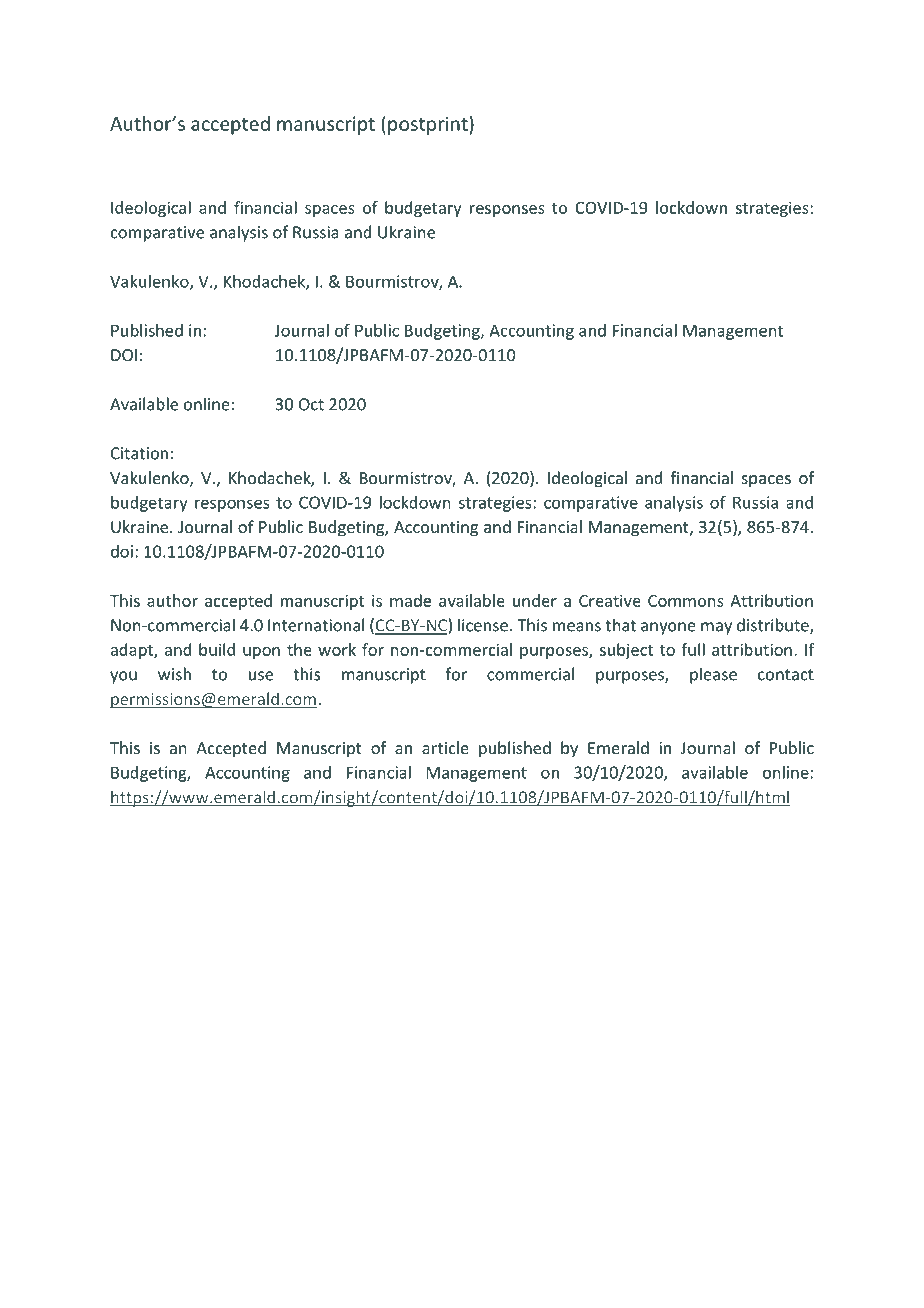  What do you see at coordinates (311, 404) in the document?
I see `Oct` at bounding box center [311, 404].
